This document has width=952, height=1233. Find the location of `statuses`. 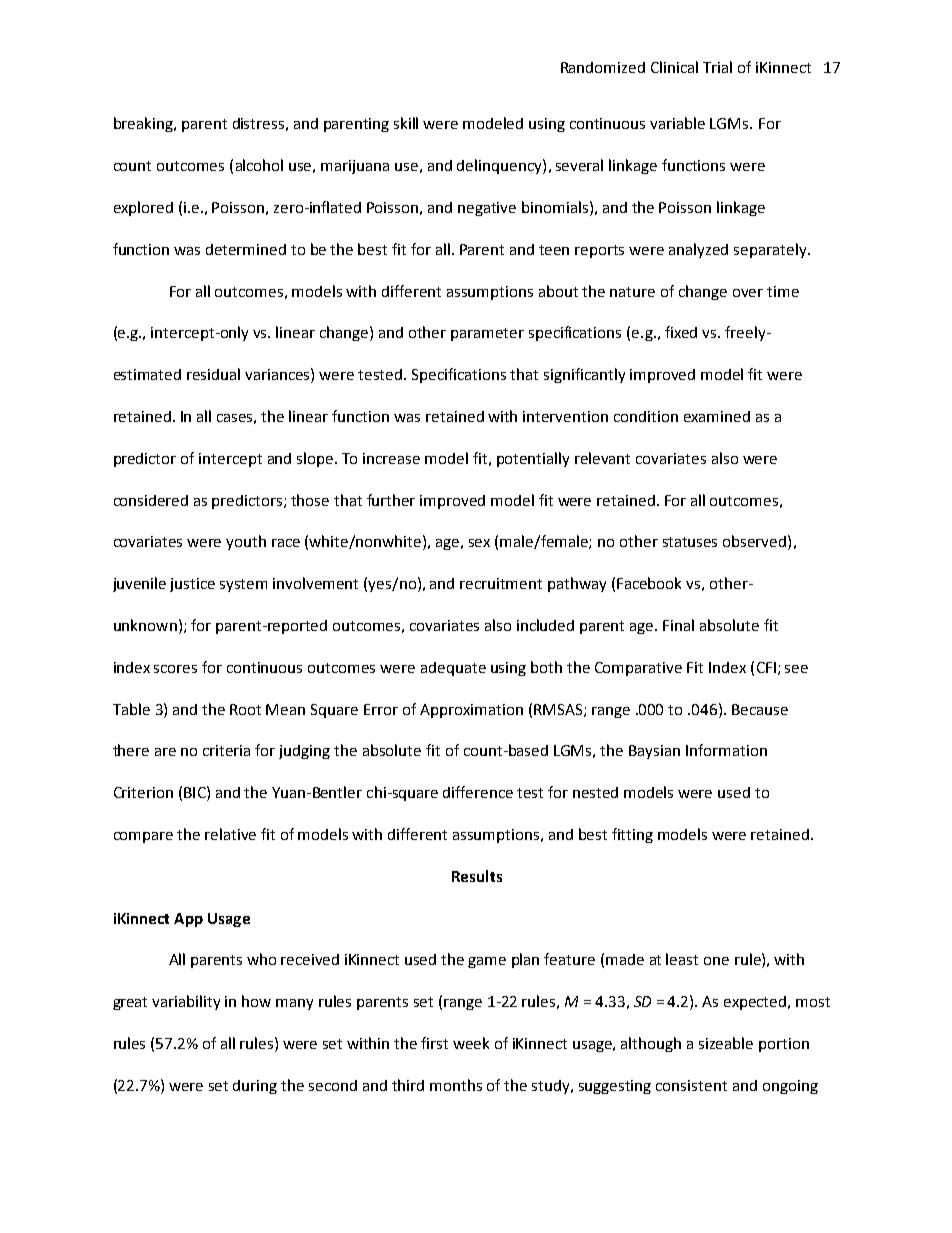

statuses is located at coordinates (690, 542).
